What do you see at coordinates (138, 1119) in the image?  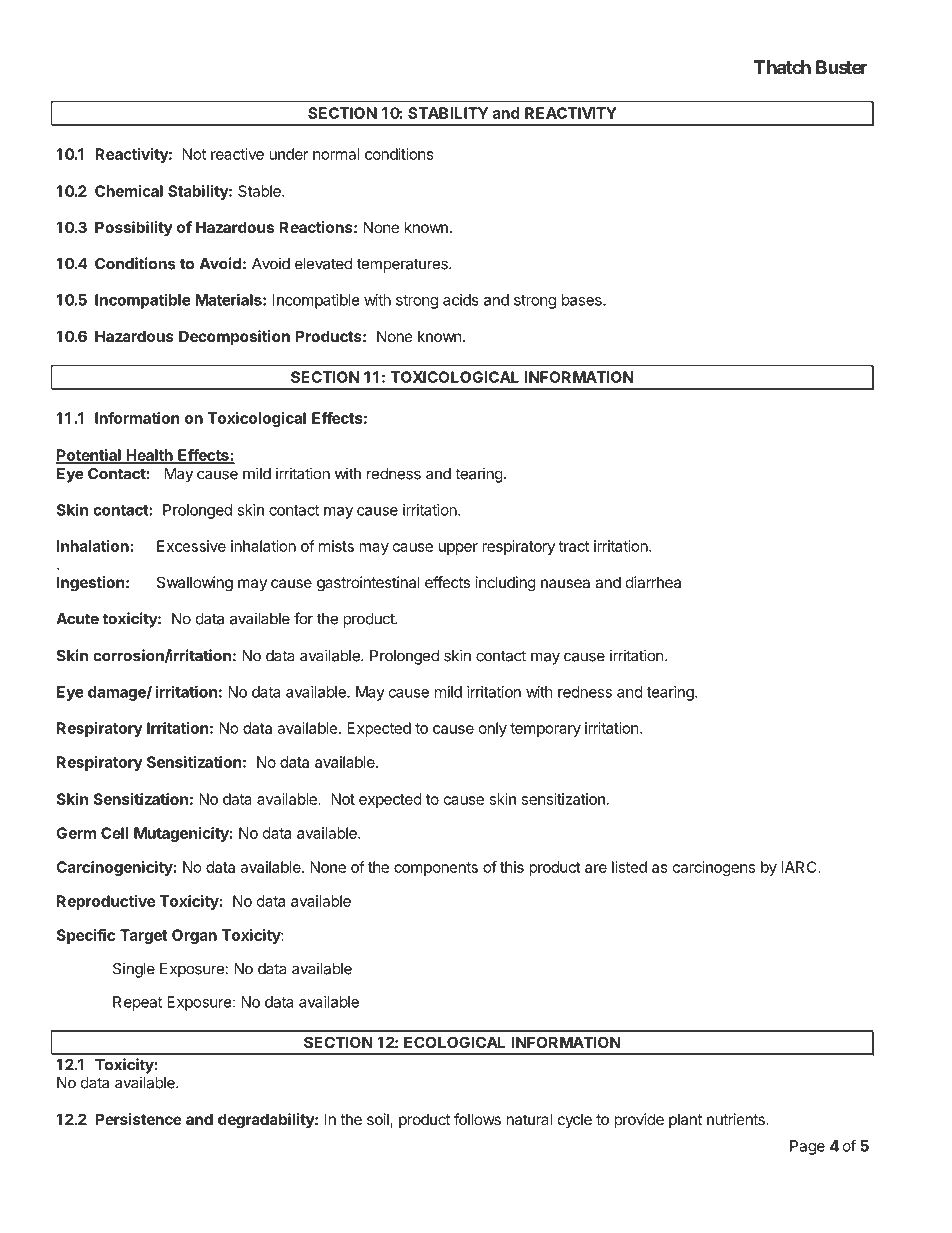 I see `Persistence` at bounding box center [138, 1119].
